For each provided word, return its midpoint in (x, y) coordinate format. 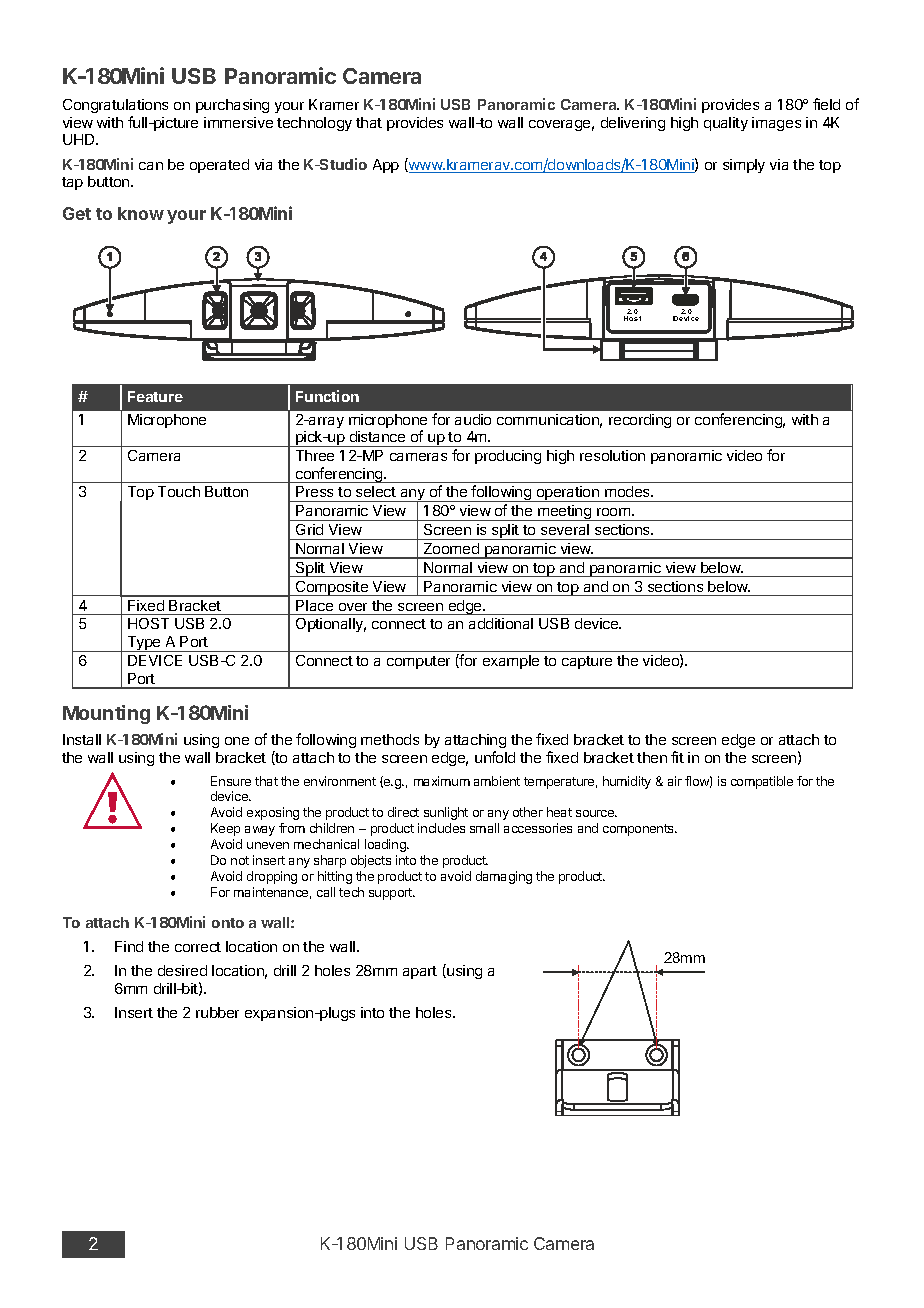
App (386, 166)
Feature (155, 396)
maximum (442, 781)
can (151, 166)
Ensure (231, 781)
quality (726, 124)
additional (501, 623)
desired (182, 970)
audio (473, 419)
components (639, 830)
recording (640, 421)
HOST (148, 623)
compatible (762, 782)
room (615, 512)
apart (420, 972)
